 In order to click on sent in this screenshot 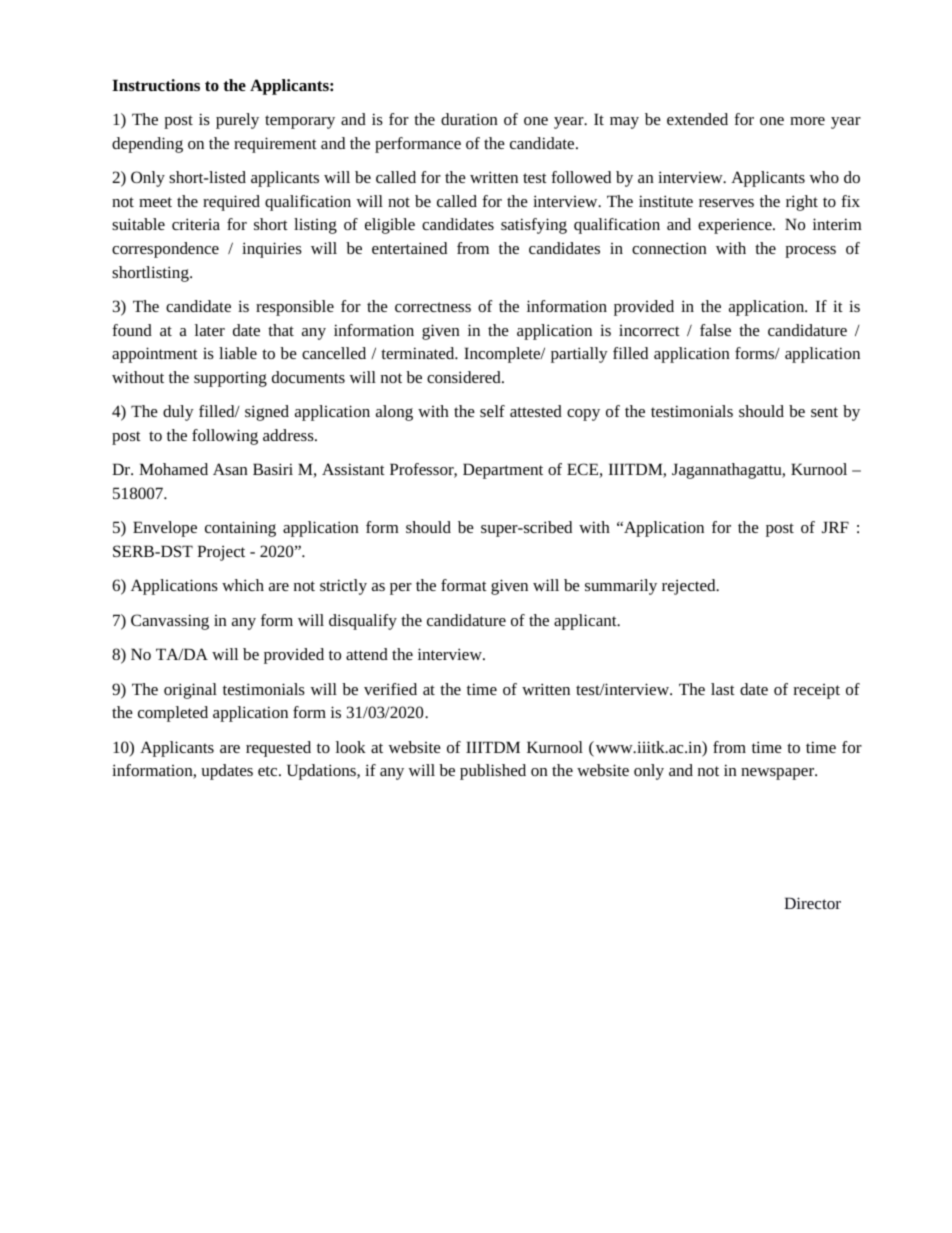, I will do `click(824, 412)`.
